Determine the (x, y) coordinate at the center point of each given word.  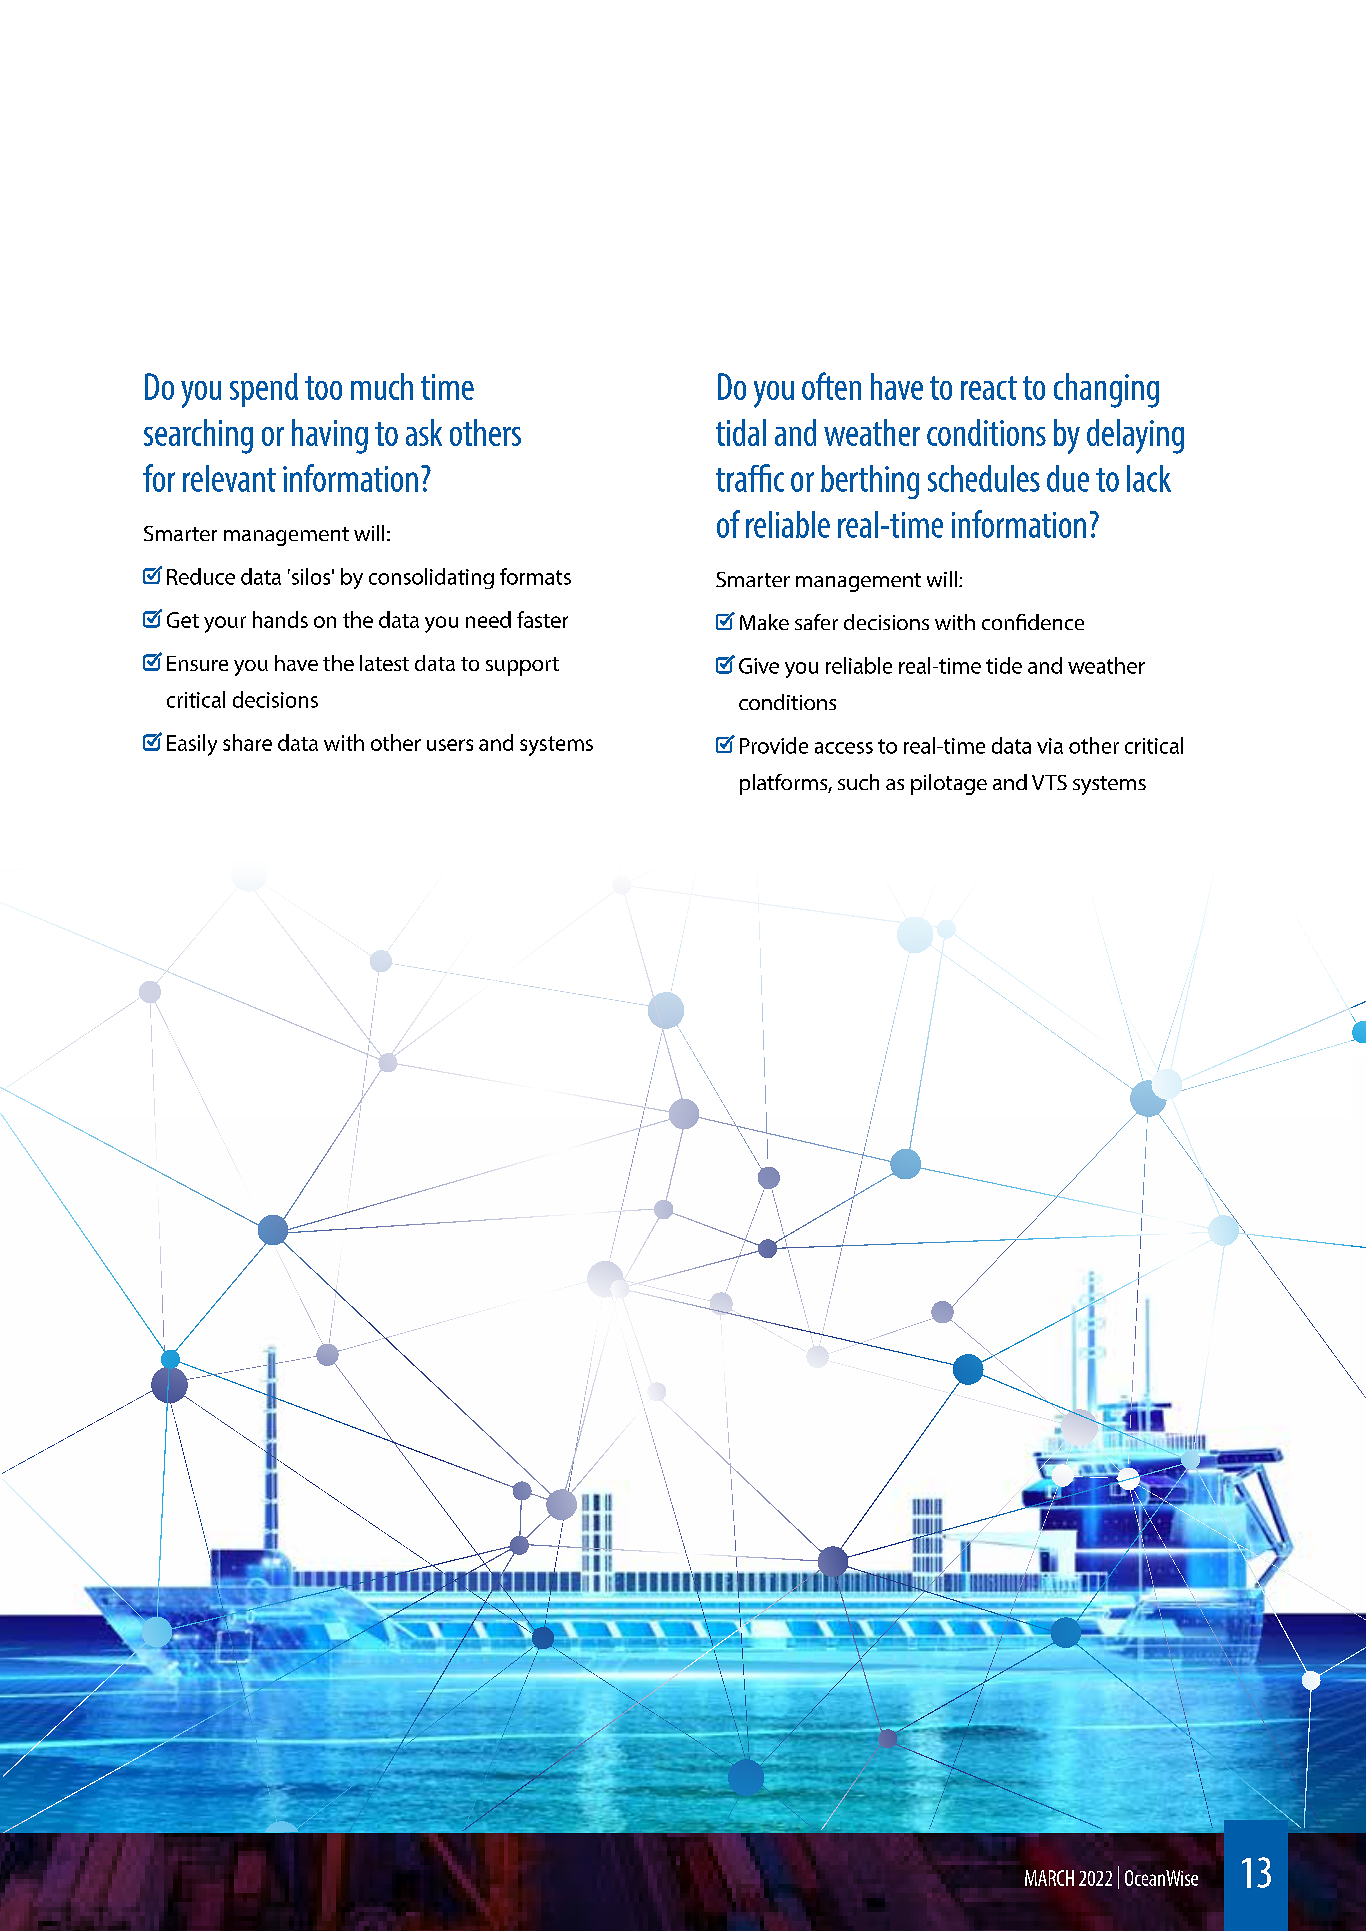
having (330, 436)
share (247, 742)
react (989, 388)
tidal (741, 432)
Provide (774, 745)
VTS (1049, 782)
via (1050, 746)
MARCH (1049, 1878)
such (858, 782)
